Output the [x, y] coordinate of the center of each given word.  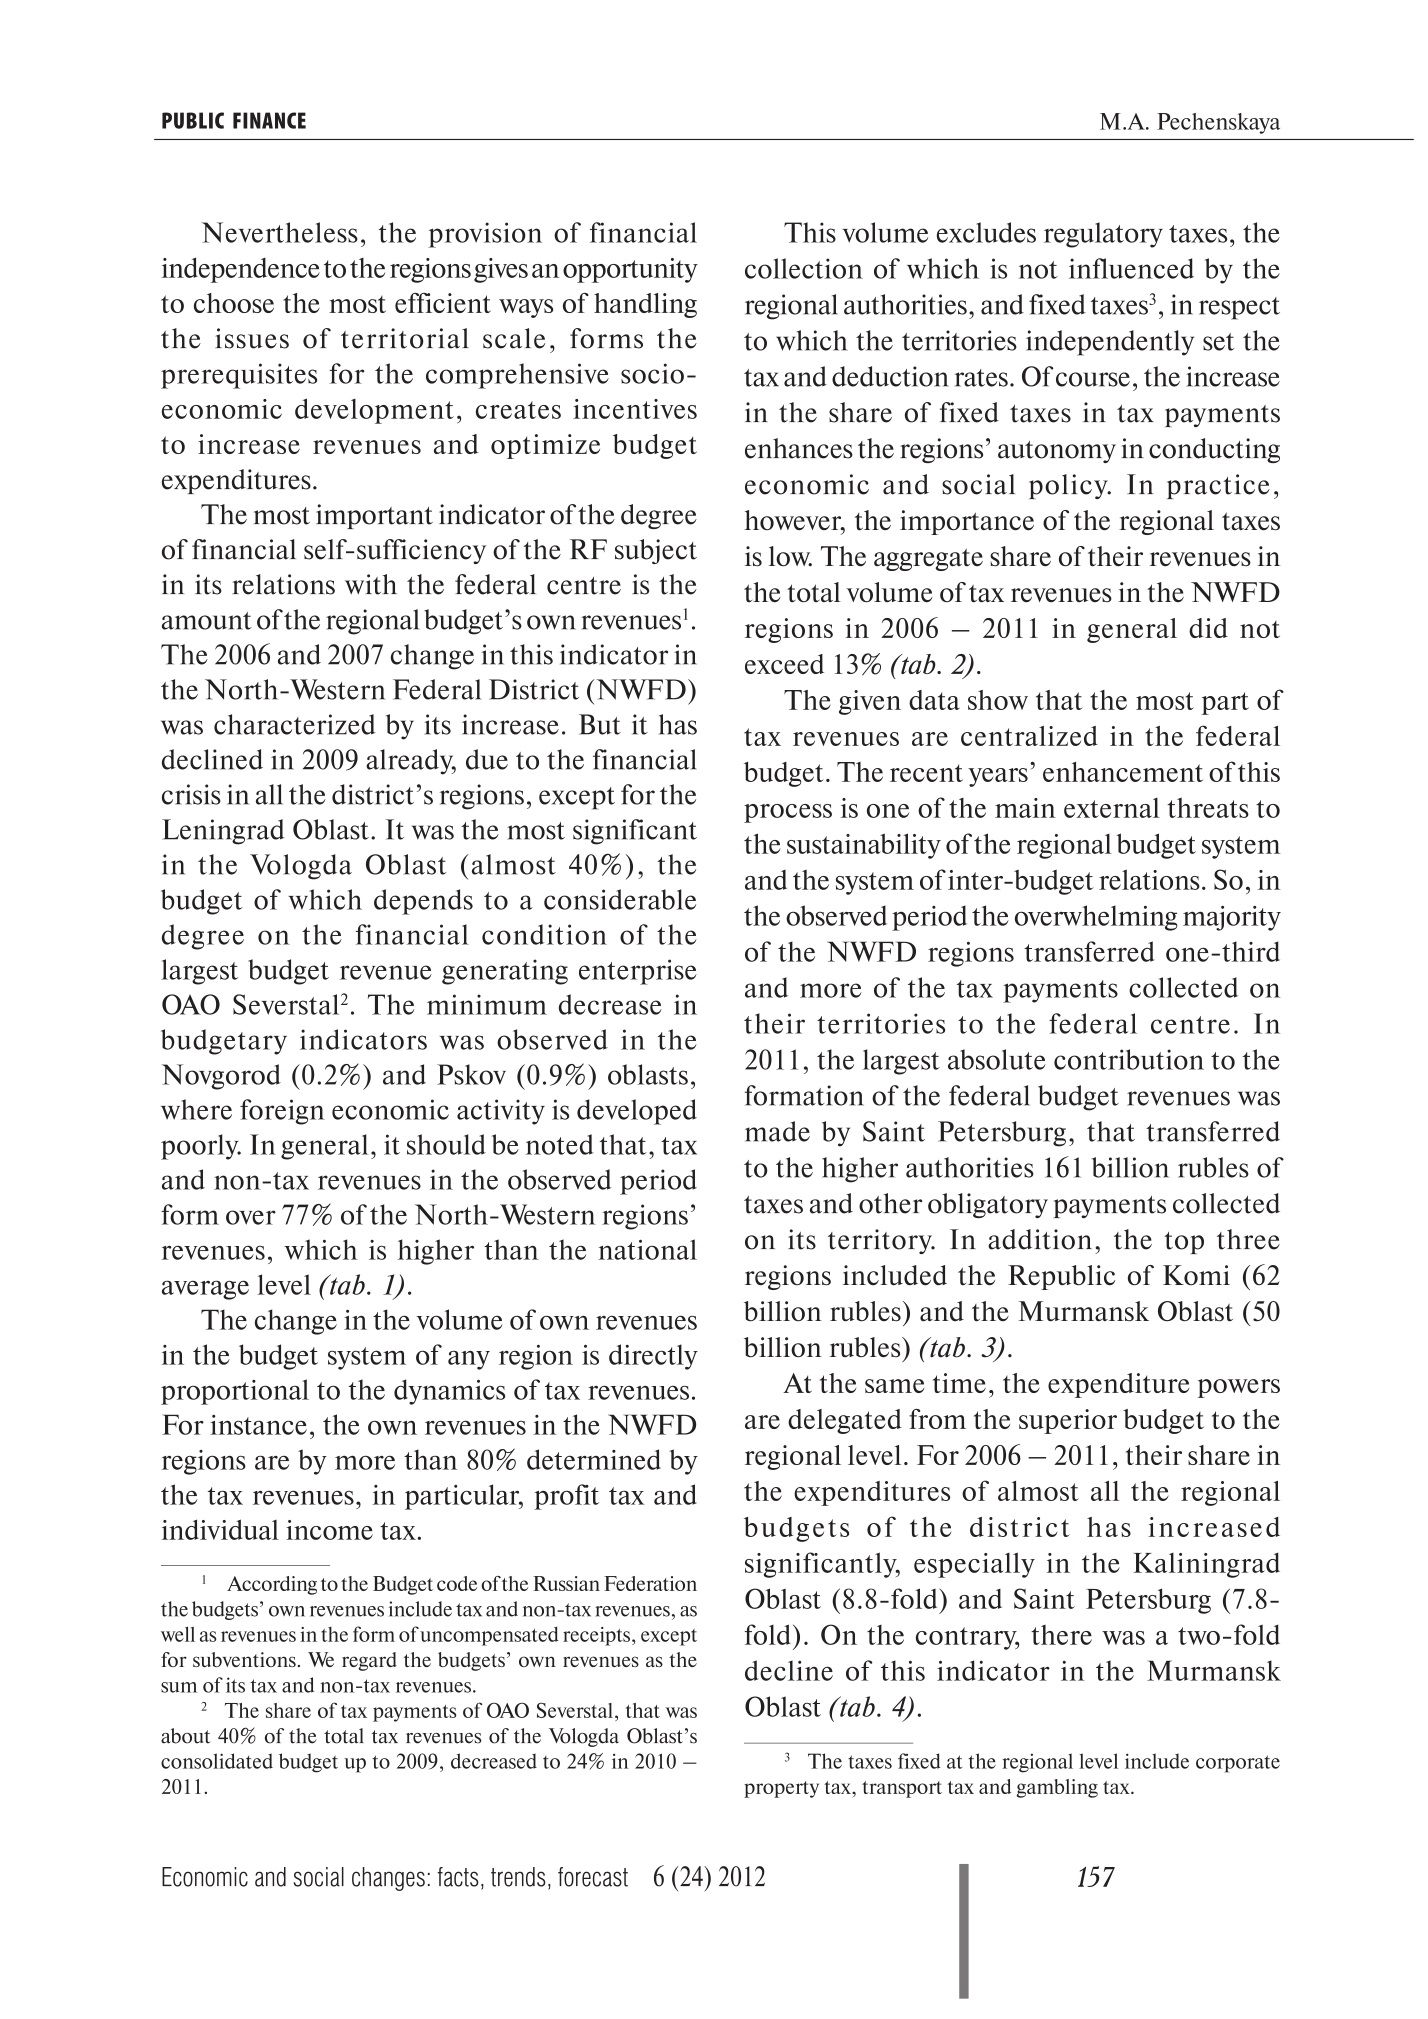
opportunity [630, 270]
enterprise [638, 972]
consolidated [217, 1761]
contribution [1129, 1059]
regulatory [1103, 235]
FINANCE [269, 120]
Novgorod [221, 1077]
